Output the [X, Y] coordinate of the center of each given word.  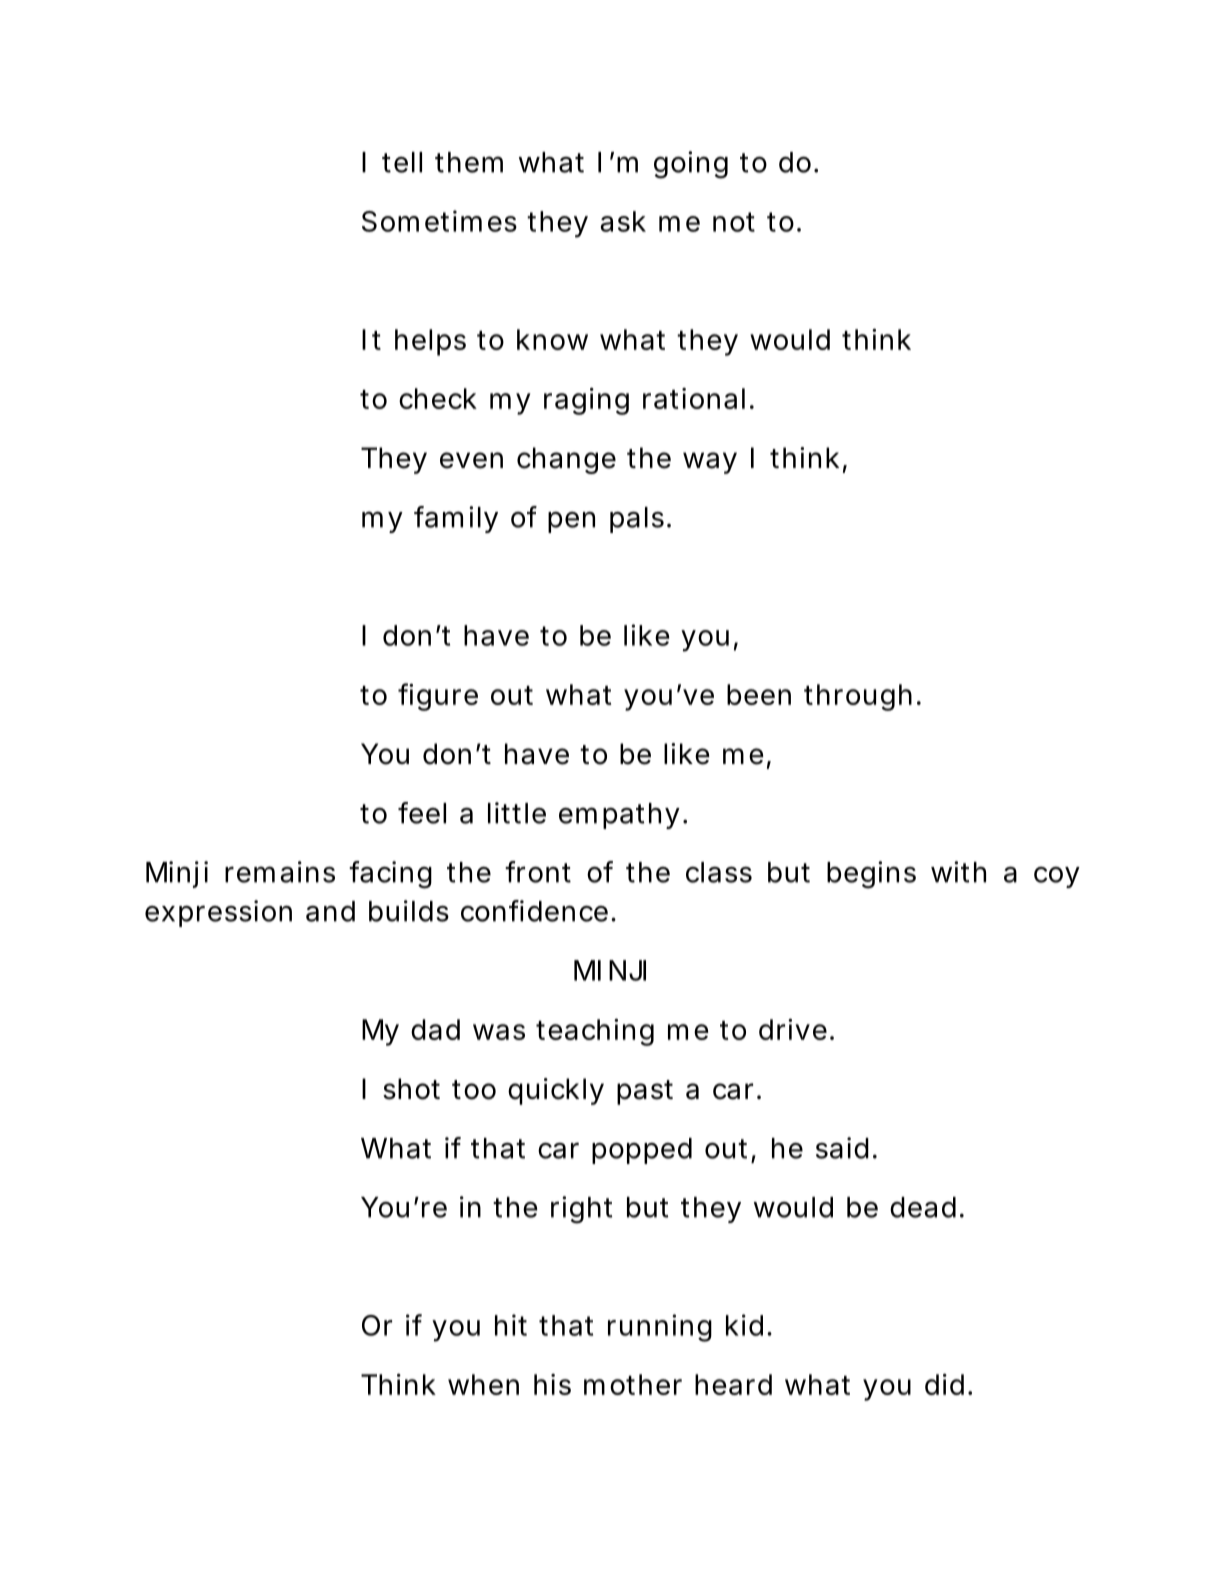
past [645, 1092]
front [538, 872]
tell [402, 162]
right [581, 1210]
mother [633, 1384]
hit [511, 1325]
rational [694, 398]
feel [422, 813]
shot [411, 1089]
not [734, 222]
